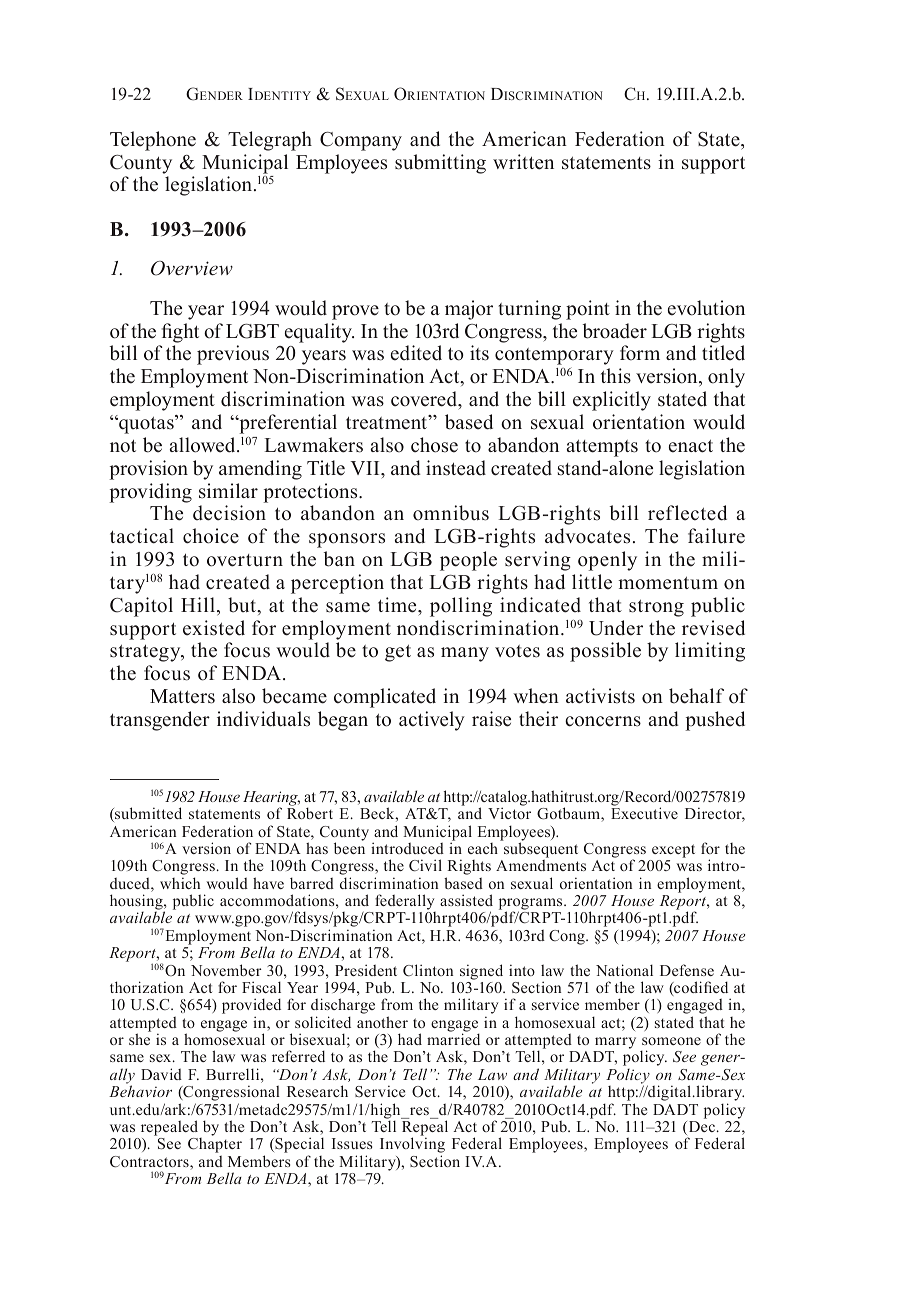 The image size is (921, 1316). I want to click on Under, so click(616, 628).
